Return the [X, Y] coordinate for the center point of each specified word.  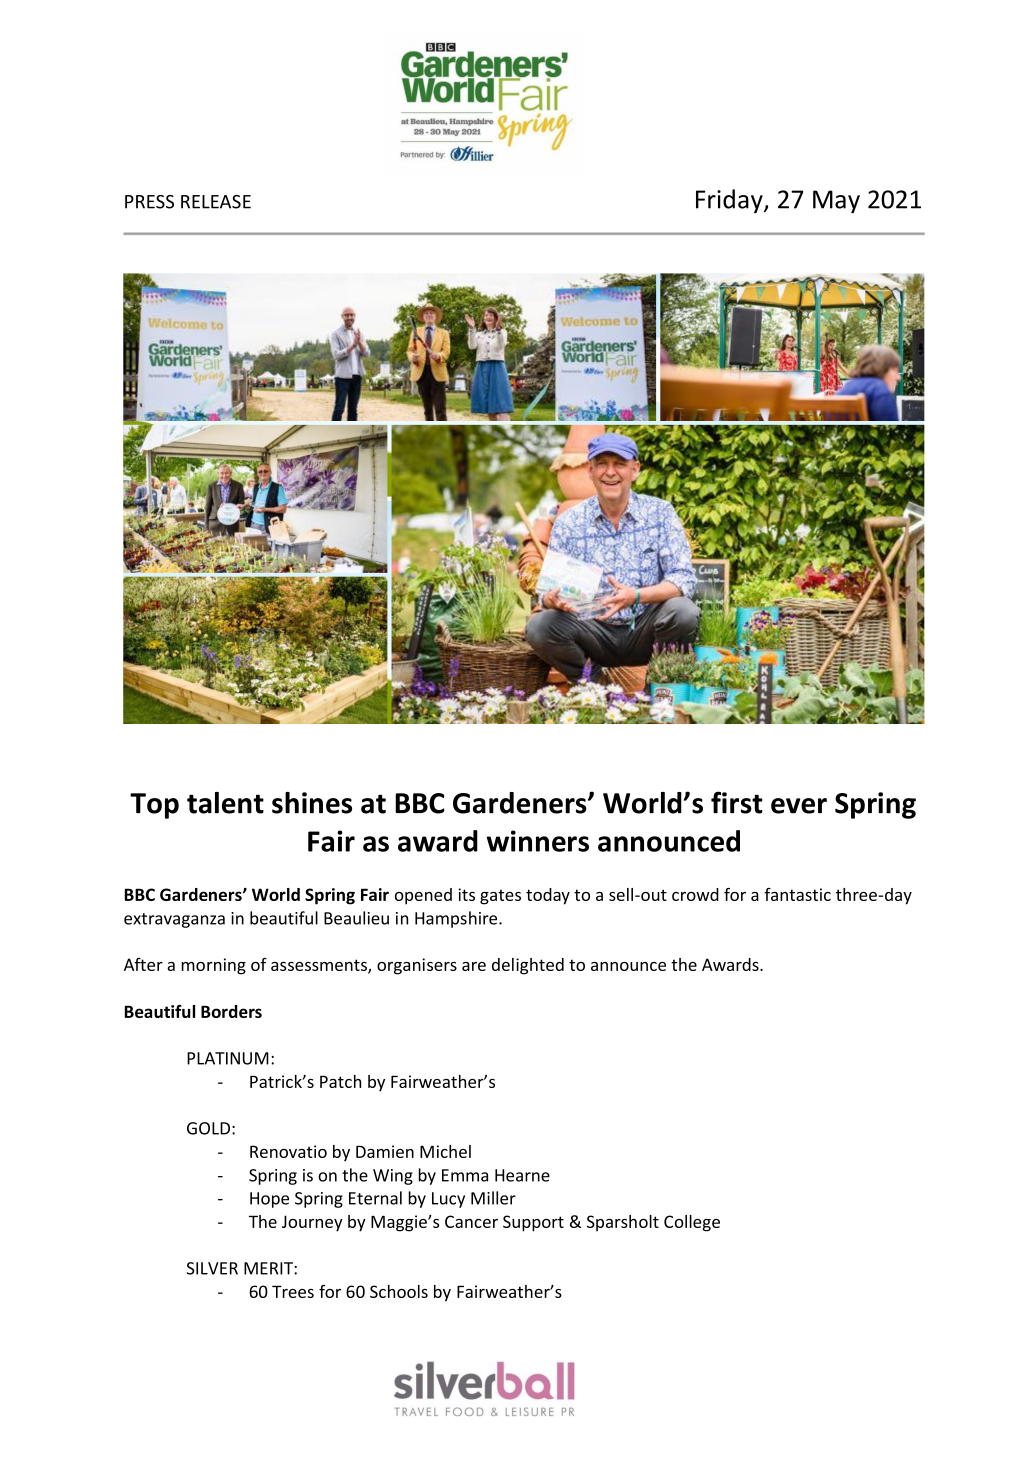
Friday [730, 201]
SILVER [212, 1268]
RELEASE [216, 202]
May [836, 201]
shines [312, 803]
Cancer [471, 1221]
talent [225, 803]
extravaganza [174, 920]
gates [500, 897]
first [737, 802]
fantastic [797, 894]
